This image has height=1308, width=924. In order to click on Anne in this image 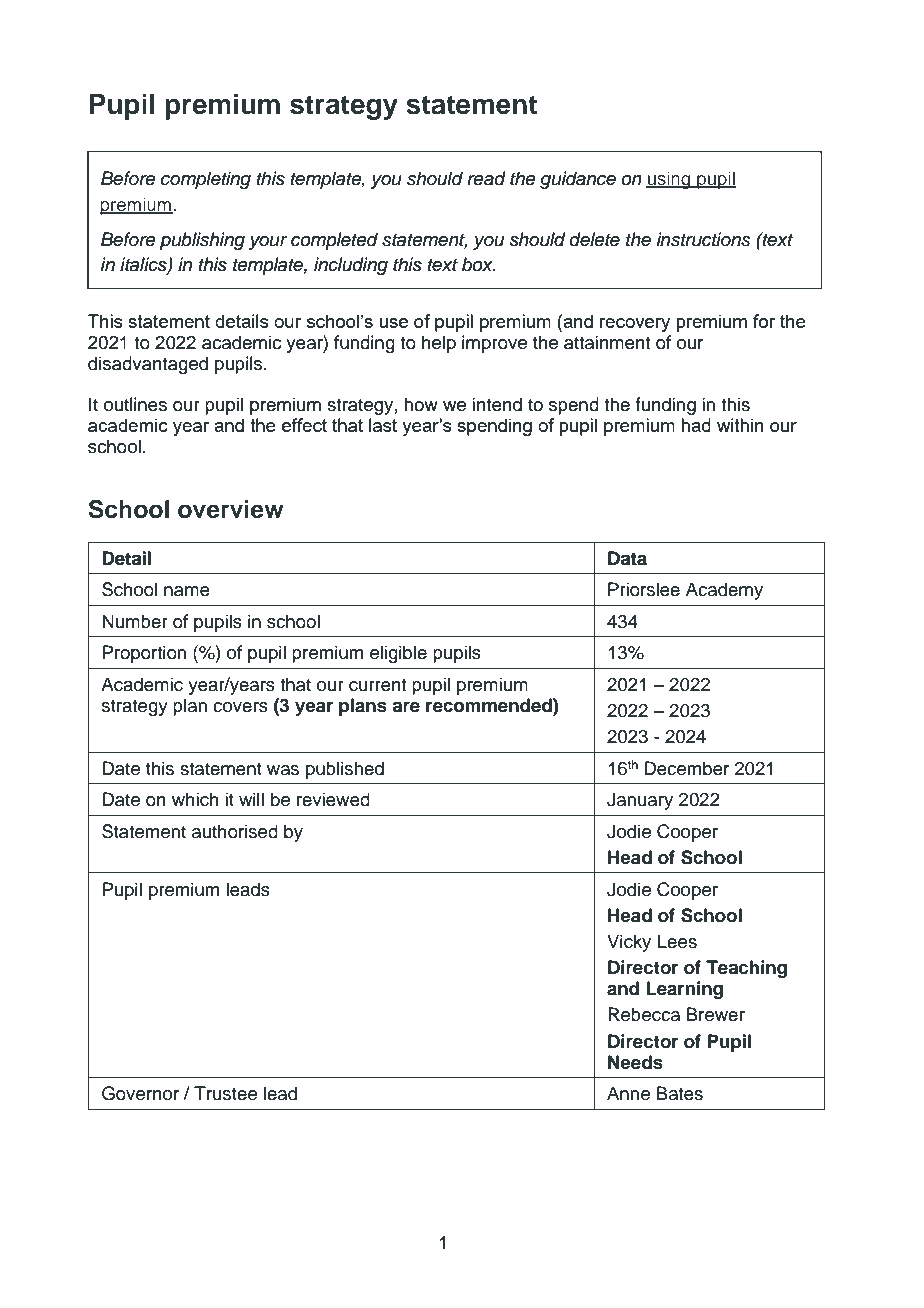, I will do `click(628, 1093)`.
